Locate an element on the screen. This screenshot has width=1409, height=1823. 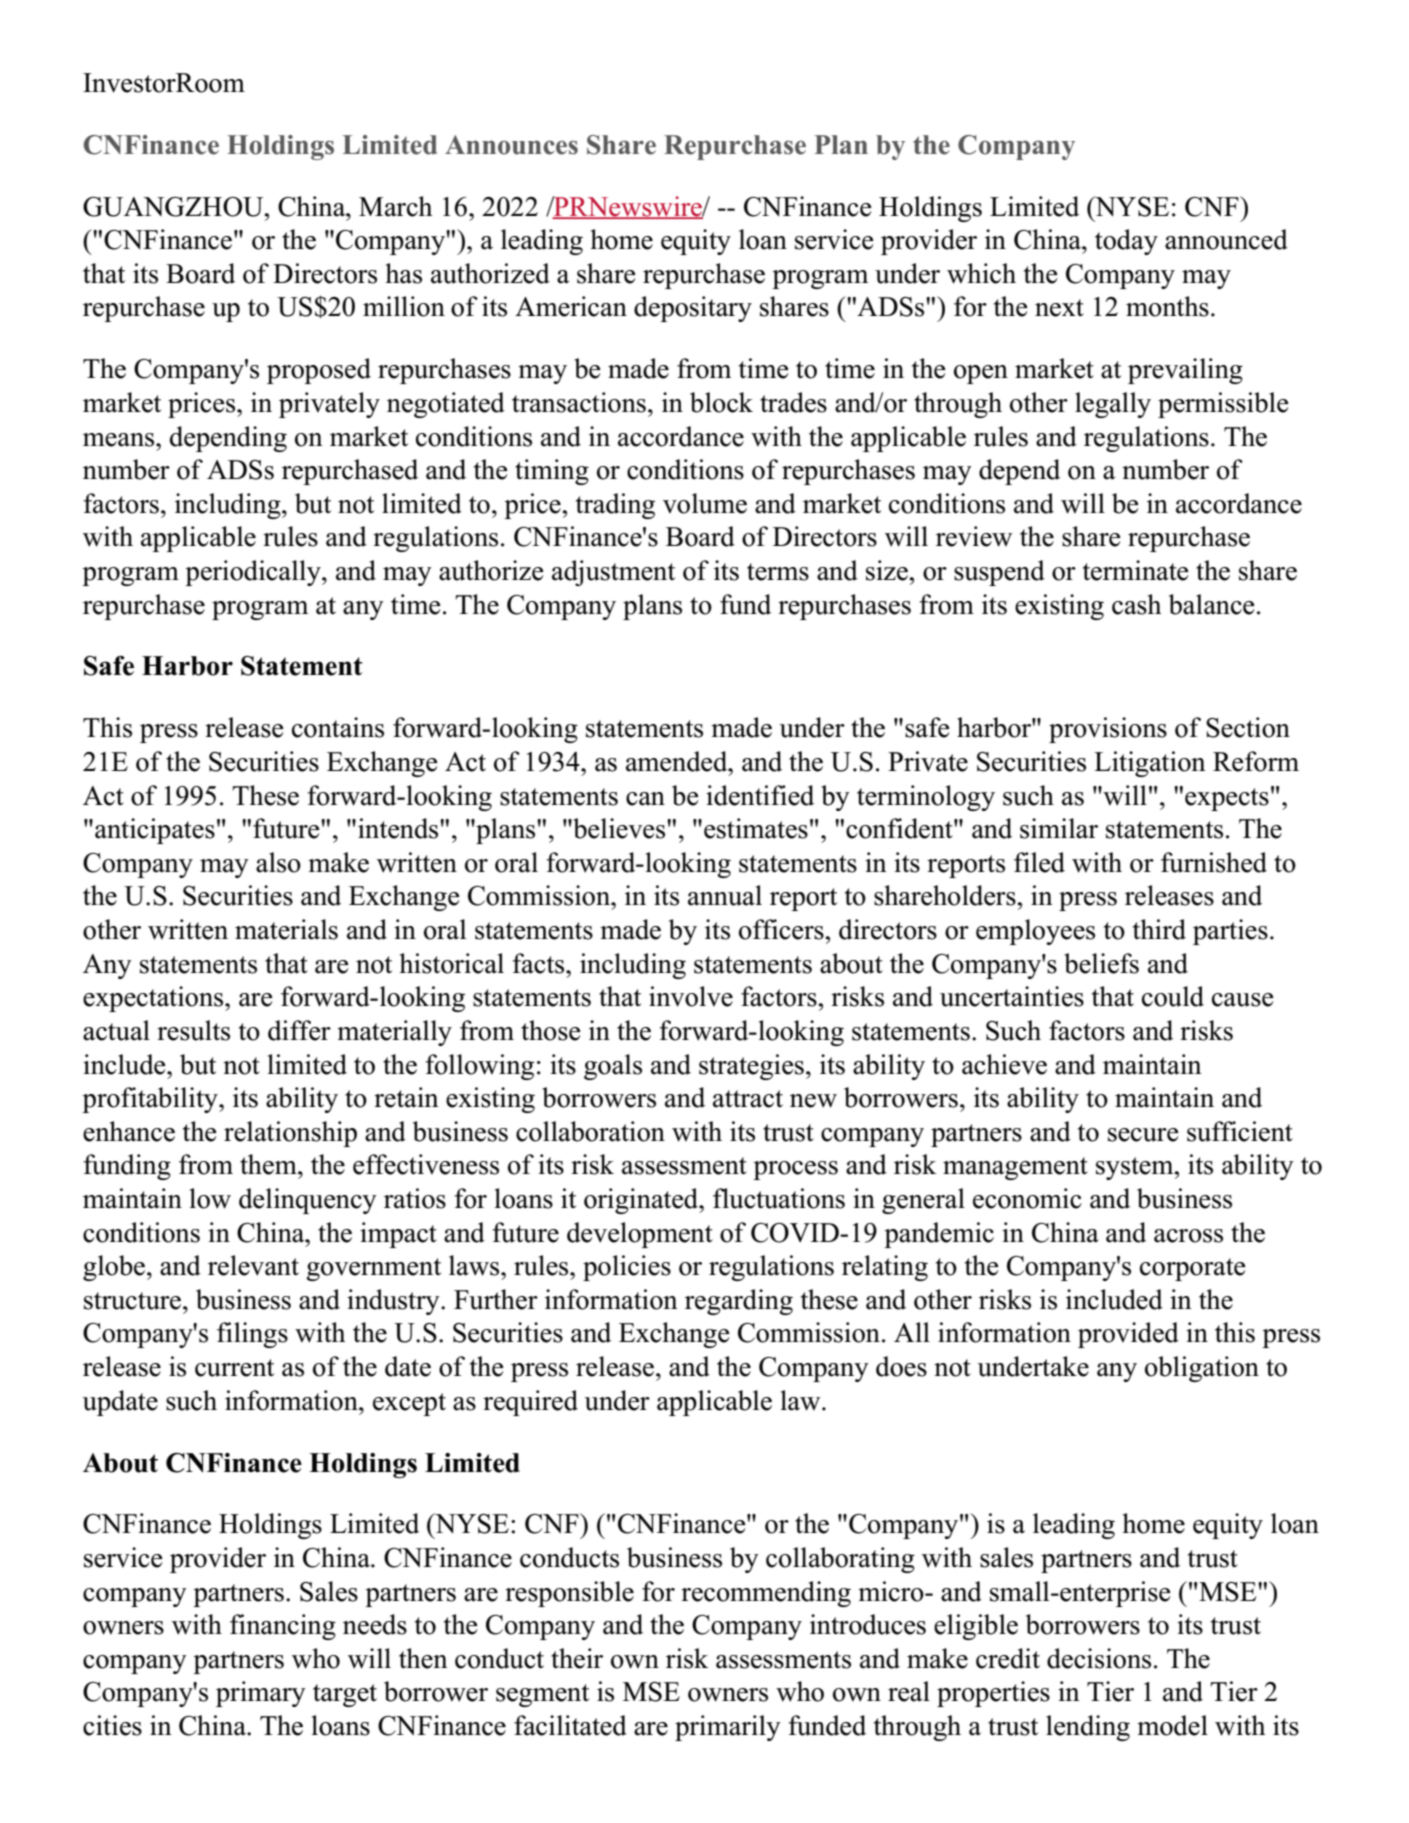
primary is located at coordinates (261, 1694).
